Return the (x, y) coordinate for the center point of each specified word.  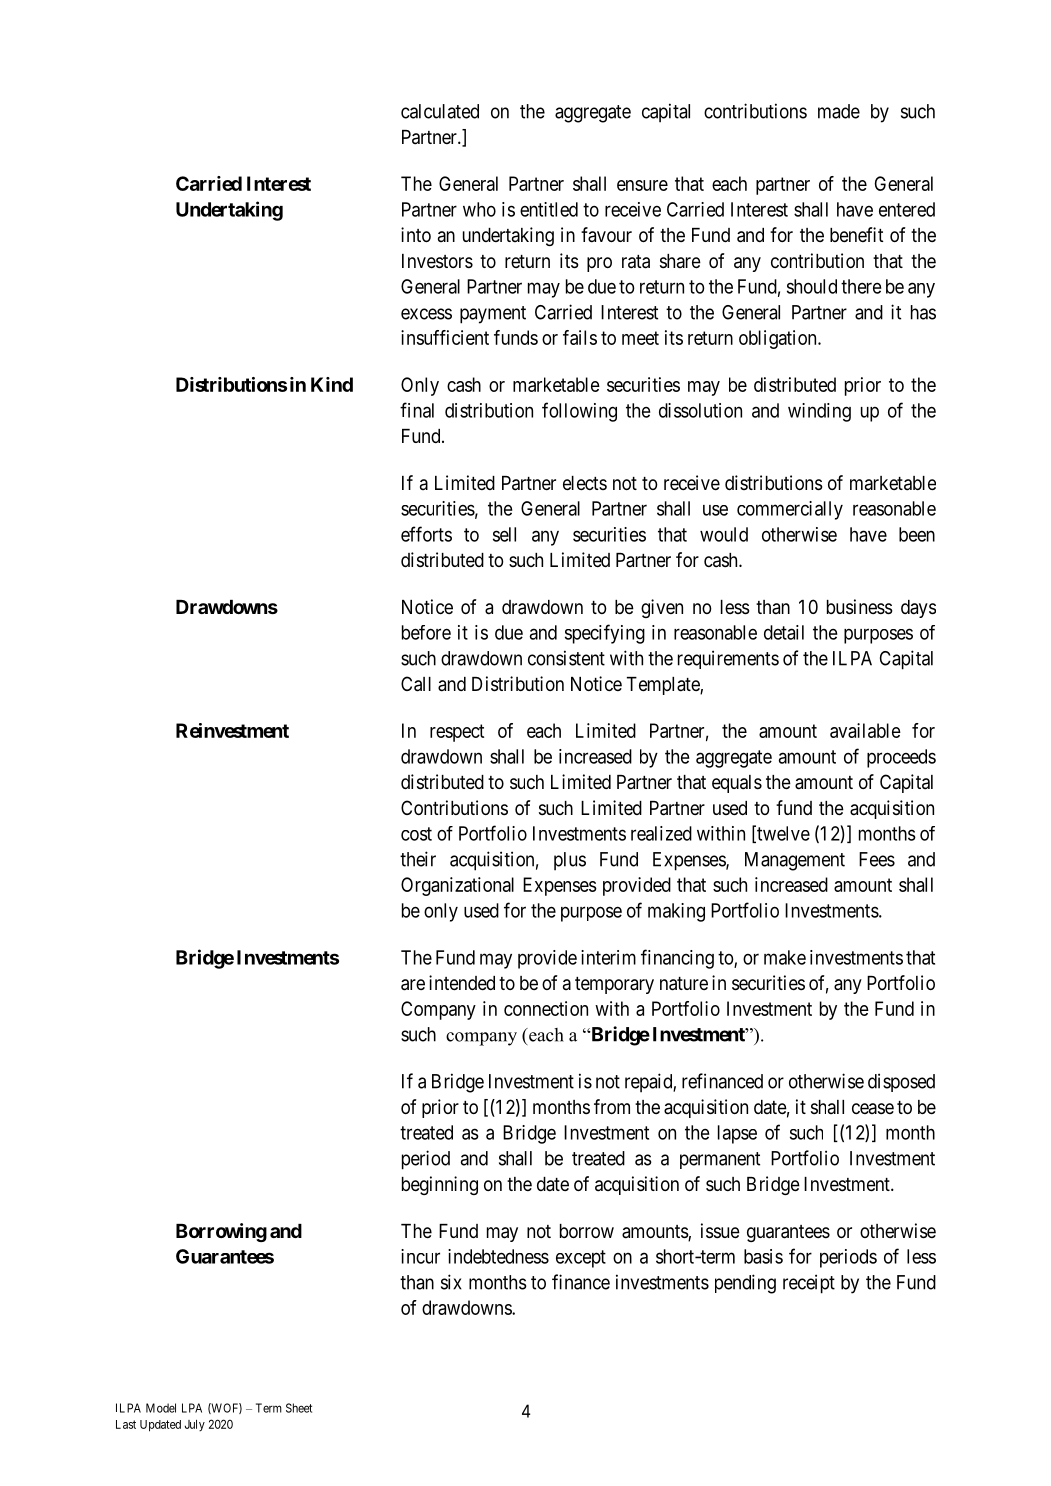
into (416, 234)
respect (457, 733)
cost (416, 834)
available (865, 730)
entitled (549, 209)
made (839, 111)
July (195, 1425)
